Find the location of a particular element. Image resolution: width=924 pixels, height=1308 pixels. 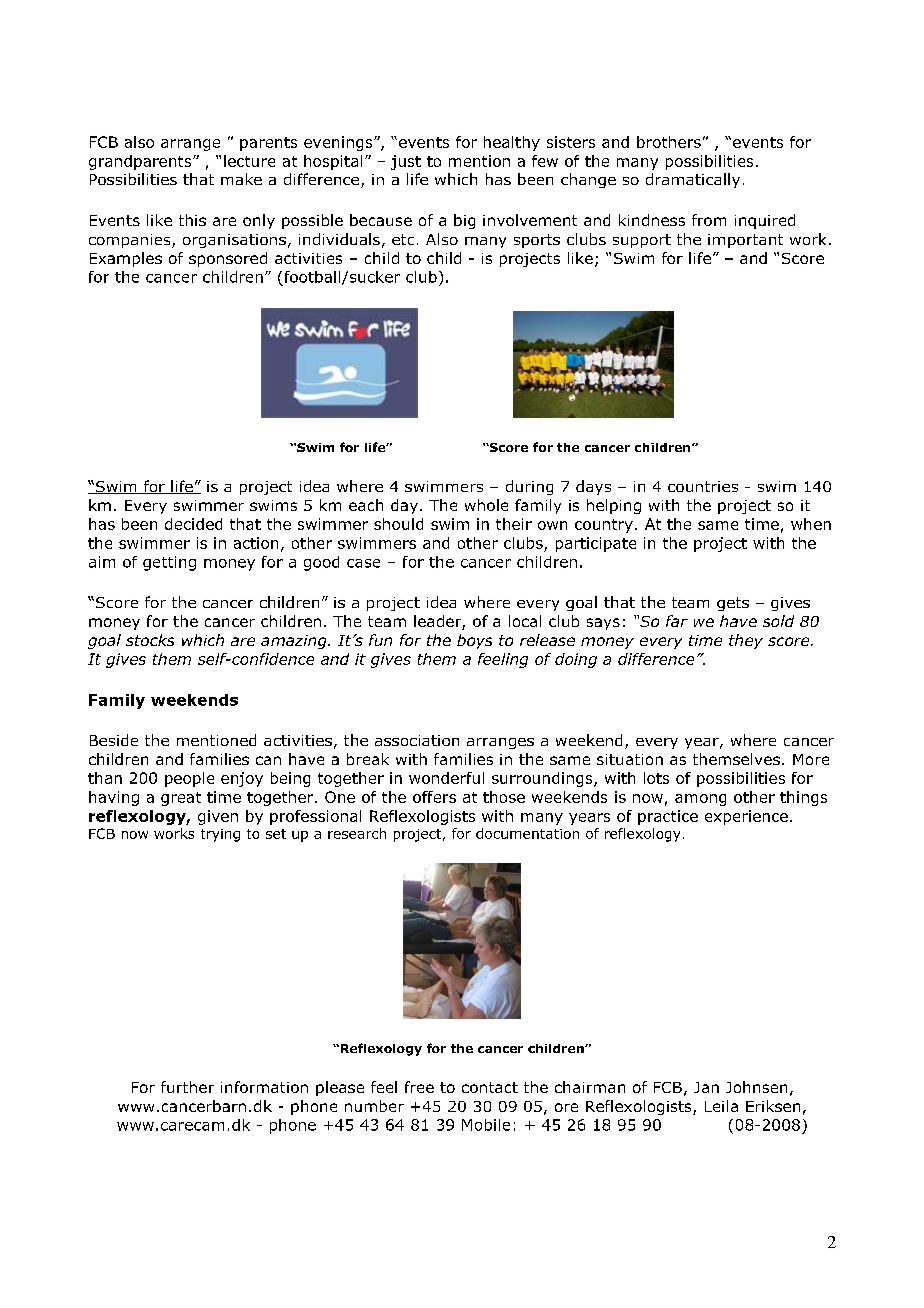

trying is located at coordinates (220, 835).
